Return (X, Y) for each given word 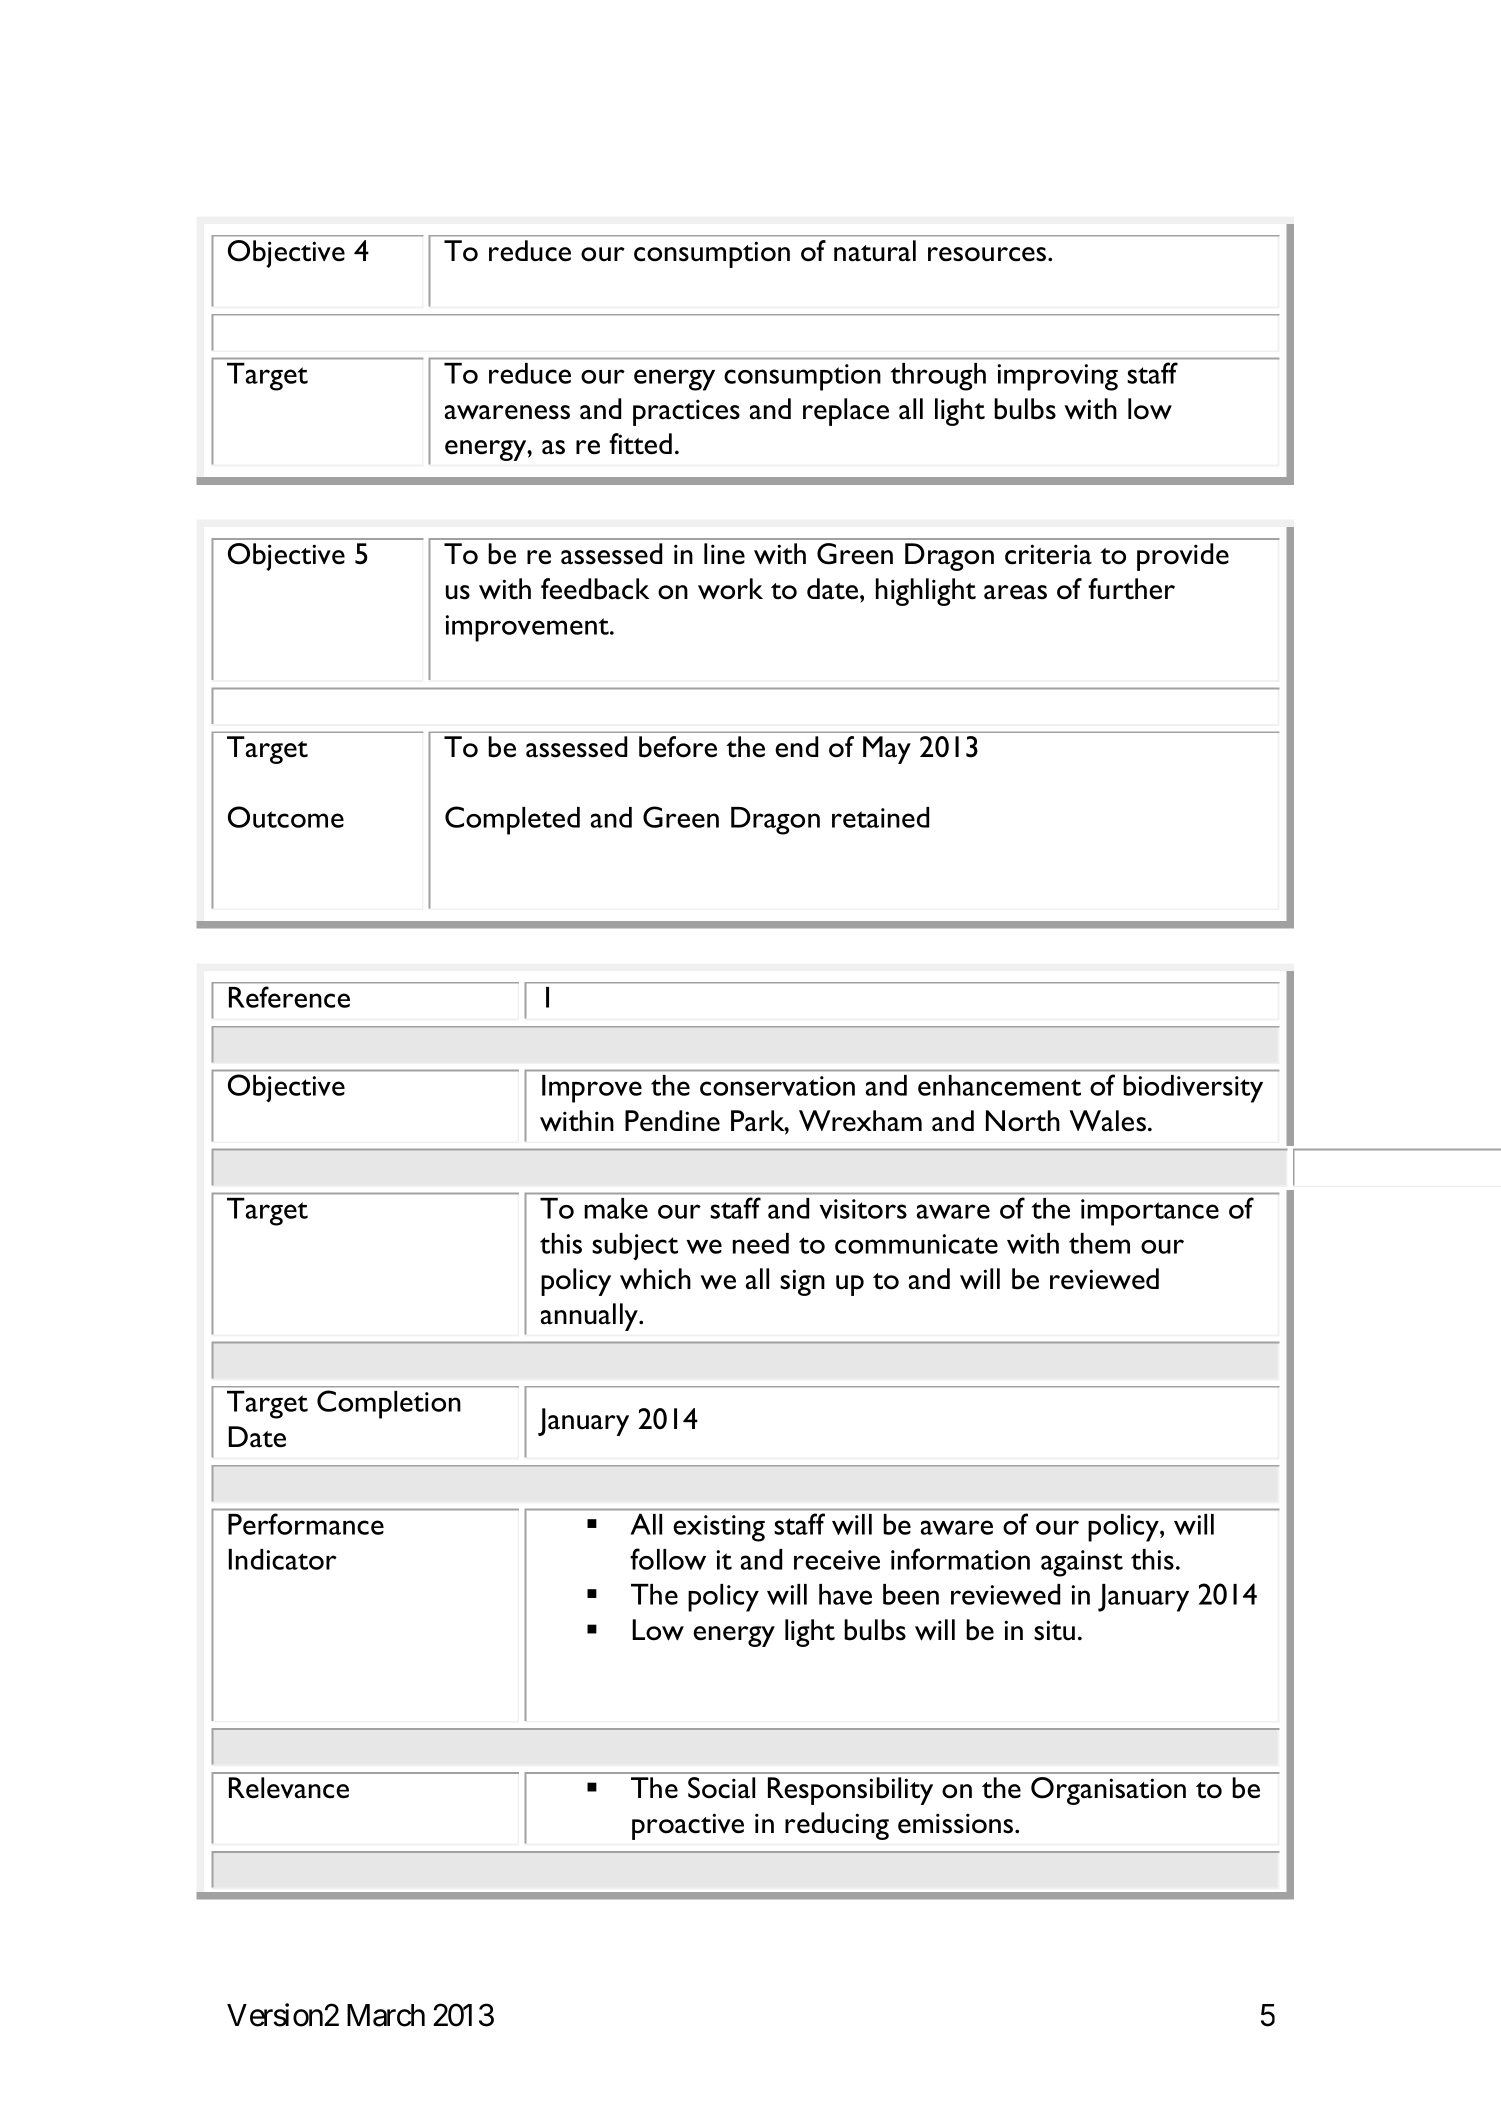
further (1131, 589)
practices (686, 412)
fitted (640, 444)
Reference (289, 997)
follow (668, 1559)
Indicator (282, 1559)
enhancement (999, 1085)
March (386, 2015)
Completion (389, 1404)
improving (1057, 377)
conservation (777, 1086)
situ (1054, 1630)
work (730, 589)
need (761, 1243)
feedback (595, 589)
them (1099, 1243)
